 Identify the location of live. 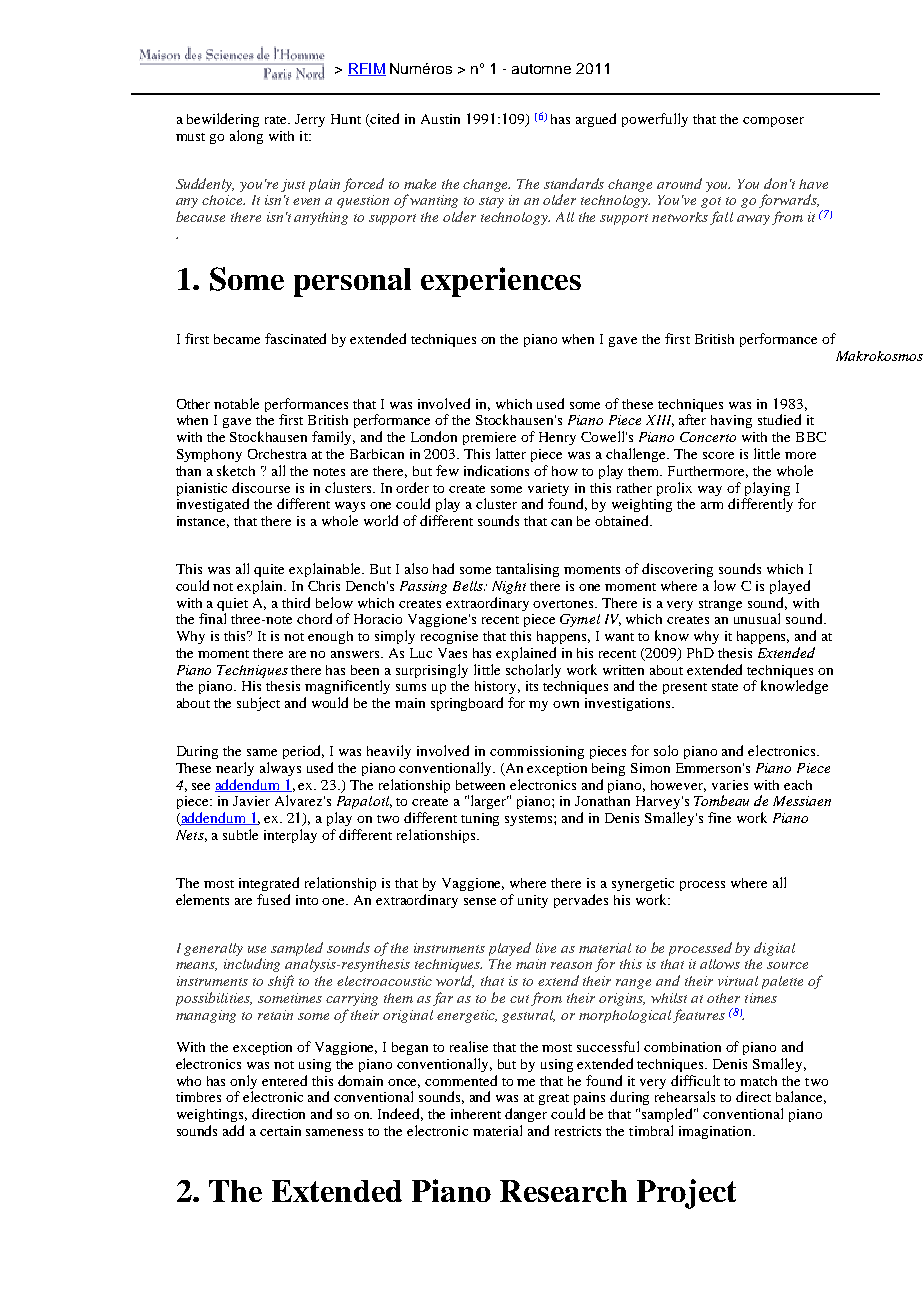
(546, 948).
